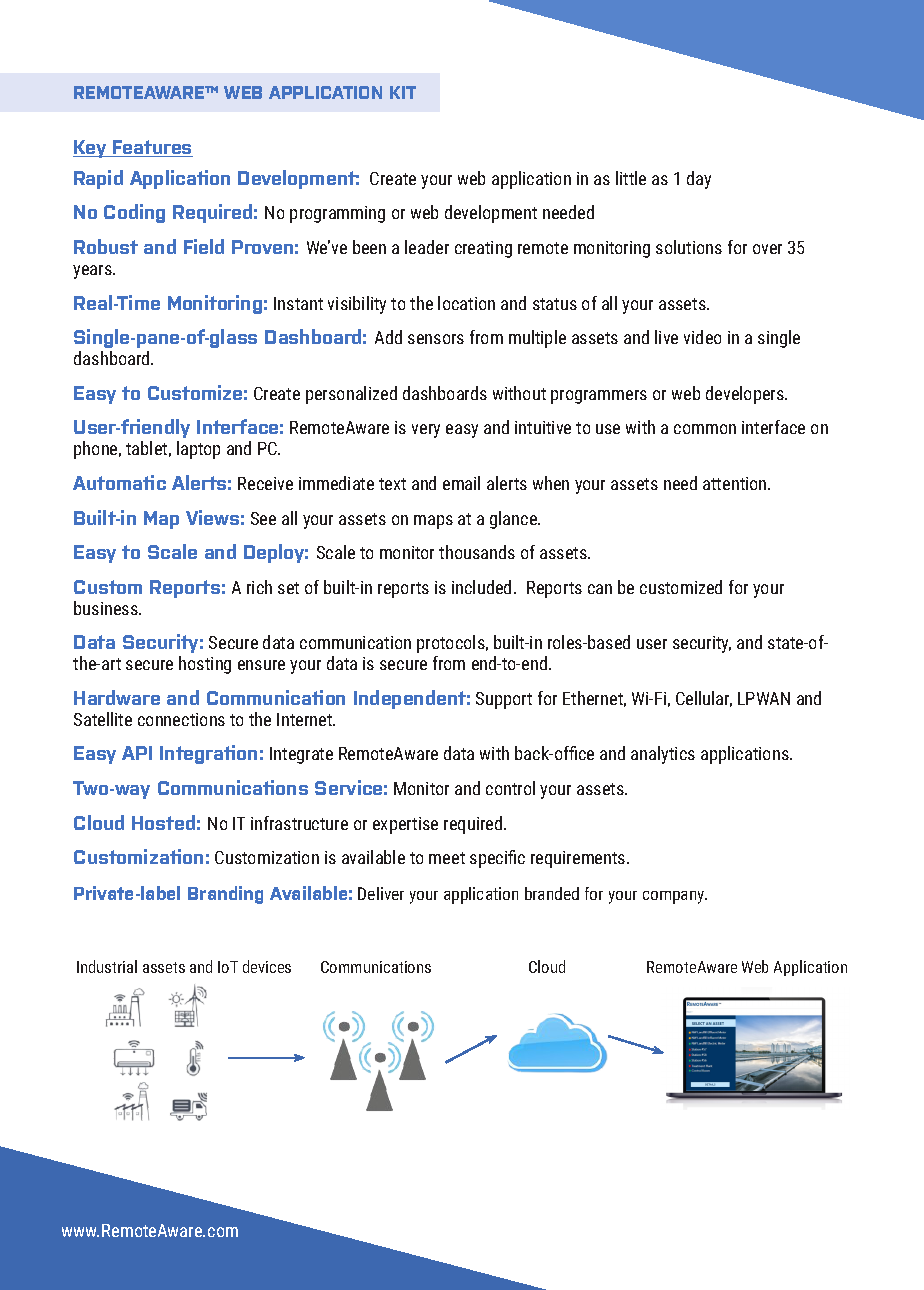 The height and width of the page is (1290, 924). What do you see at coordinates (705, 429) in the page?
I see `common` at bounding box center [705, 429].
